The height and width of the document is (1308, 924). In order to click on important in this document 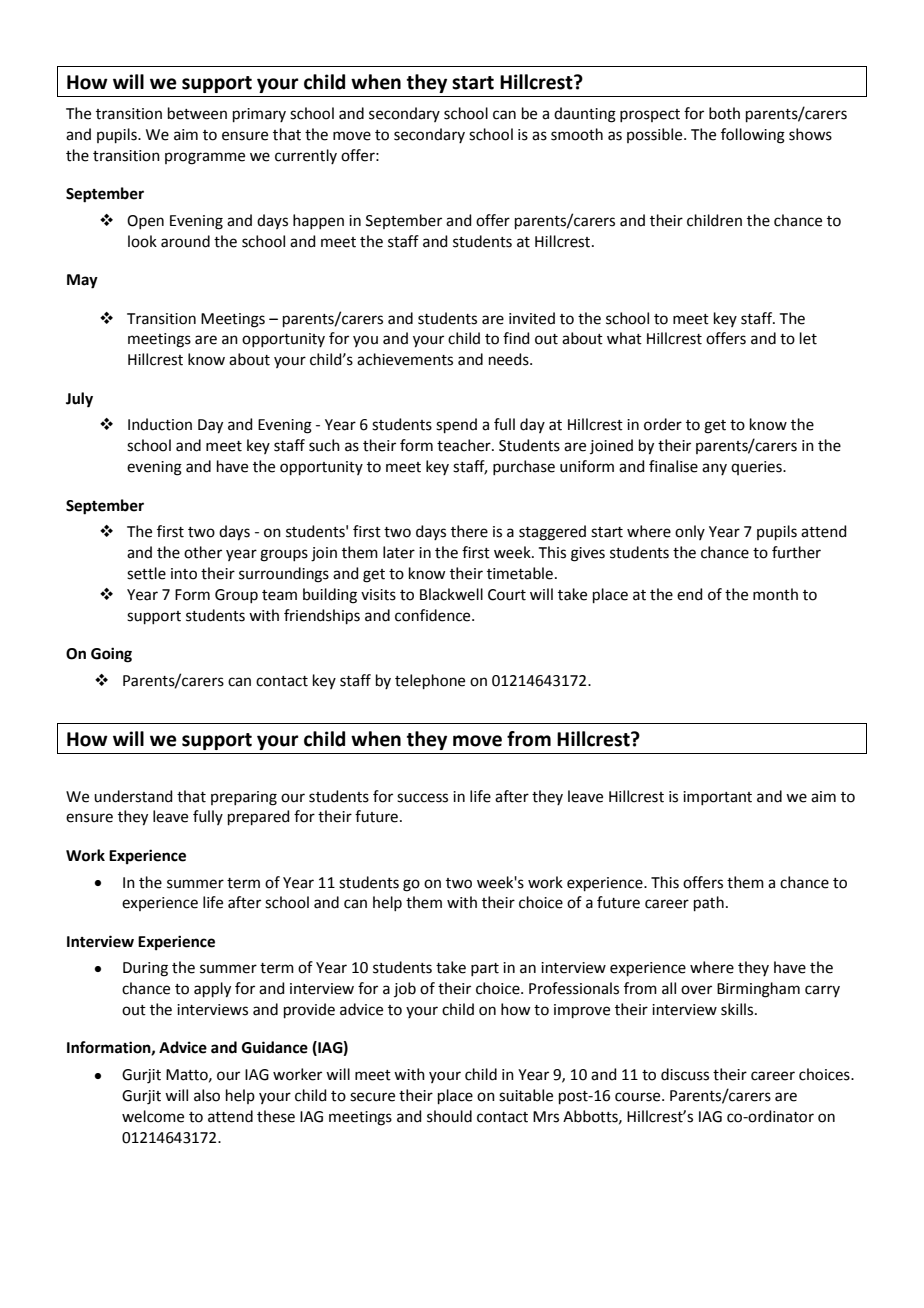, I will do `click(717, 798)`.
